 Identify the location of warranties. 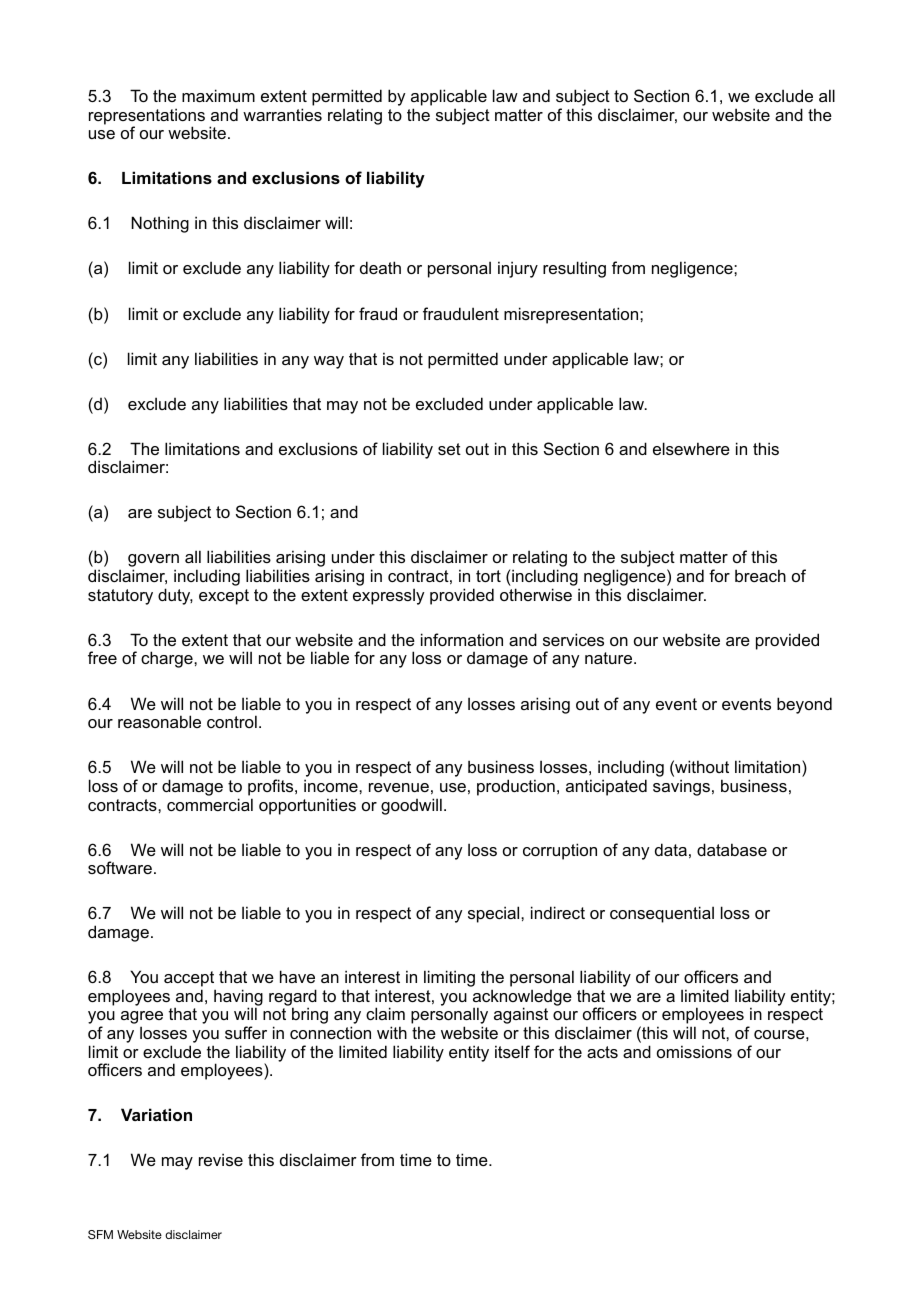
(282, 114).
